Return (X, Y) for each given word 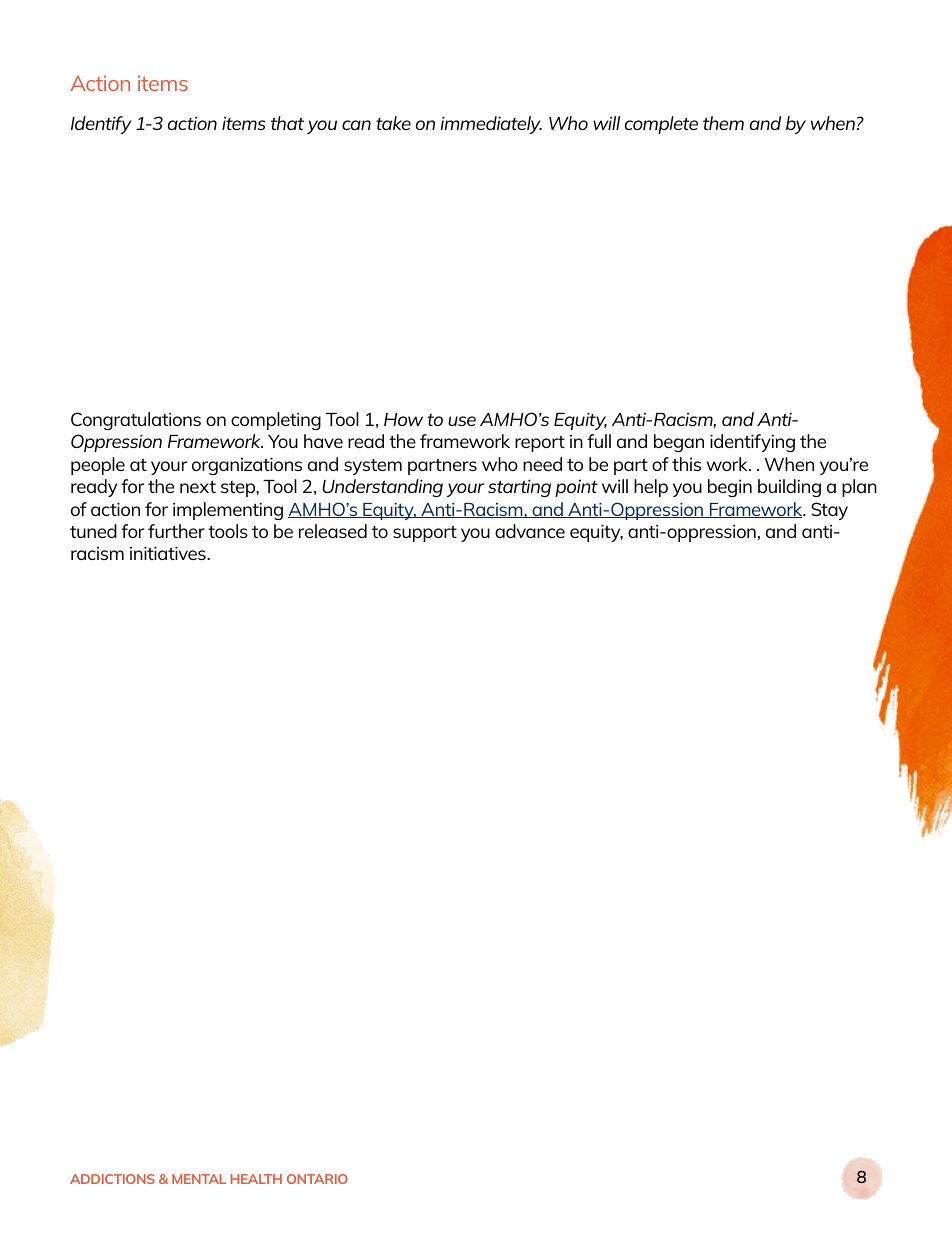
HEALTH (256, 1179)
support (425, 533)
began (679, 443)
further (176, 531)
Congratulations (136, 421)
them (723, 123)
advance (530, 531)
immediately (491, 125)
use (462, 421)
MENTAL (199, 1179)
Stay (829, 511)
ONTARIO (317, 1179)
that (287, 123)
